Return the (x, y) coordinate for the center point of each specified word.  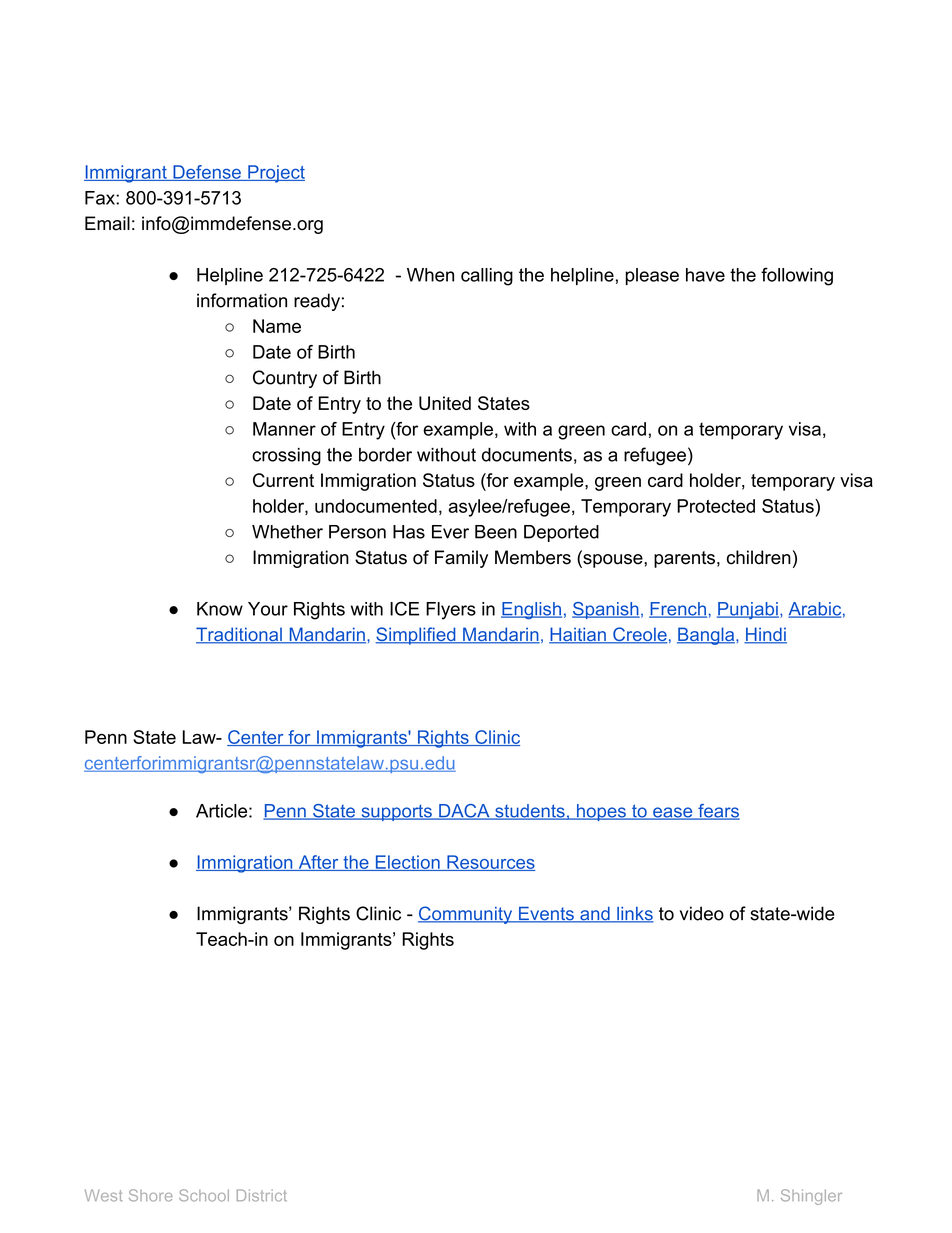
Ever (450, 532)
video (702, 913)
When (430, 275)
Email (107, 223)
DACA (464, 812)
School (204, 1195)
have (705, 275)
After (318, 863)
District (262, 1195)
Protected (716, 506)
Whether (287, 532)
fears (718, 812)
